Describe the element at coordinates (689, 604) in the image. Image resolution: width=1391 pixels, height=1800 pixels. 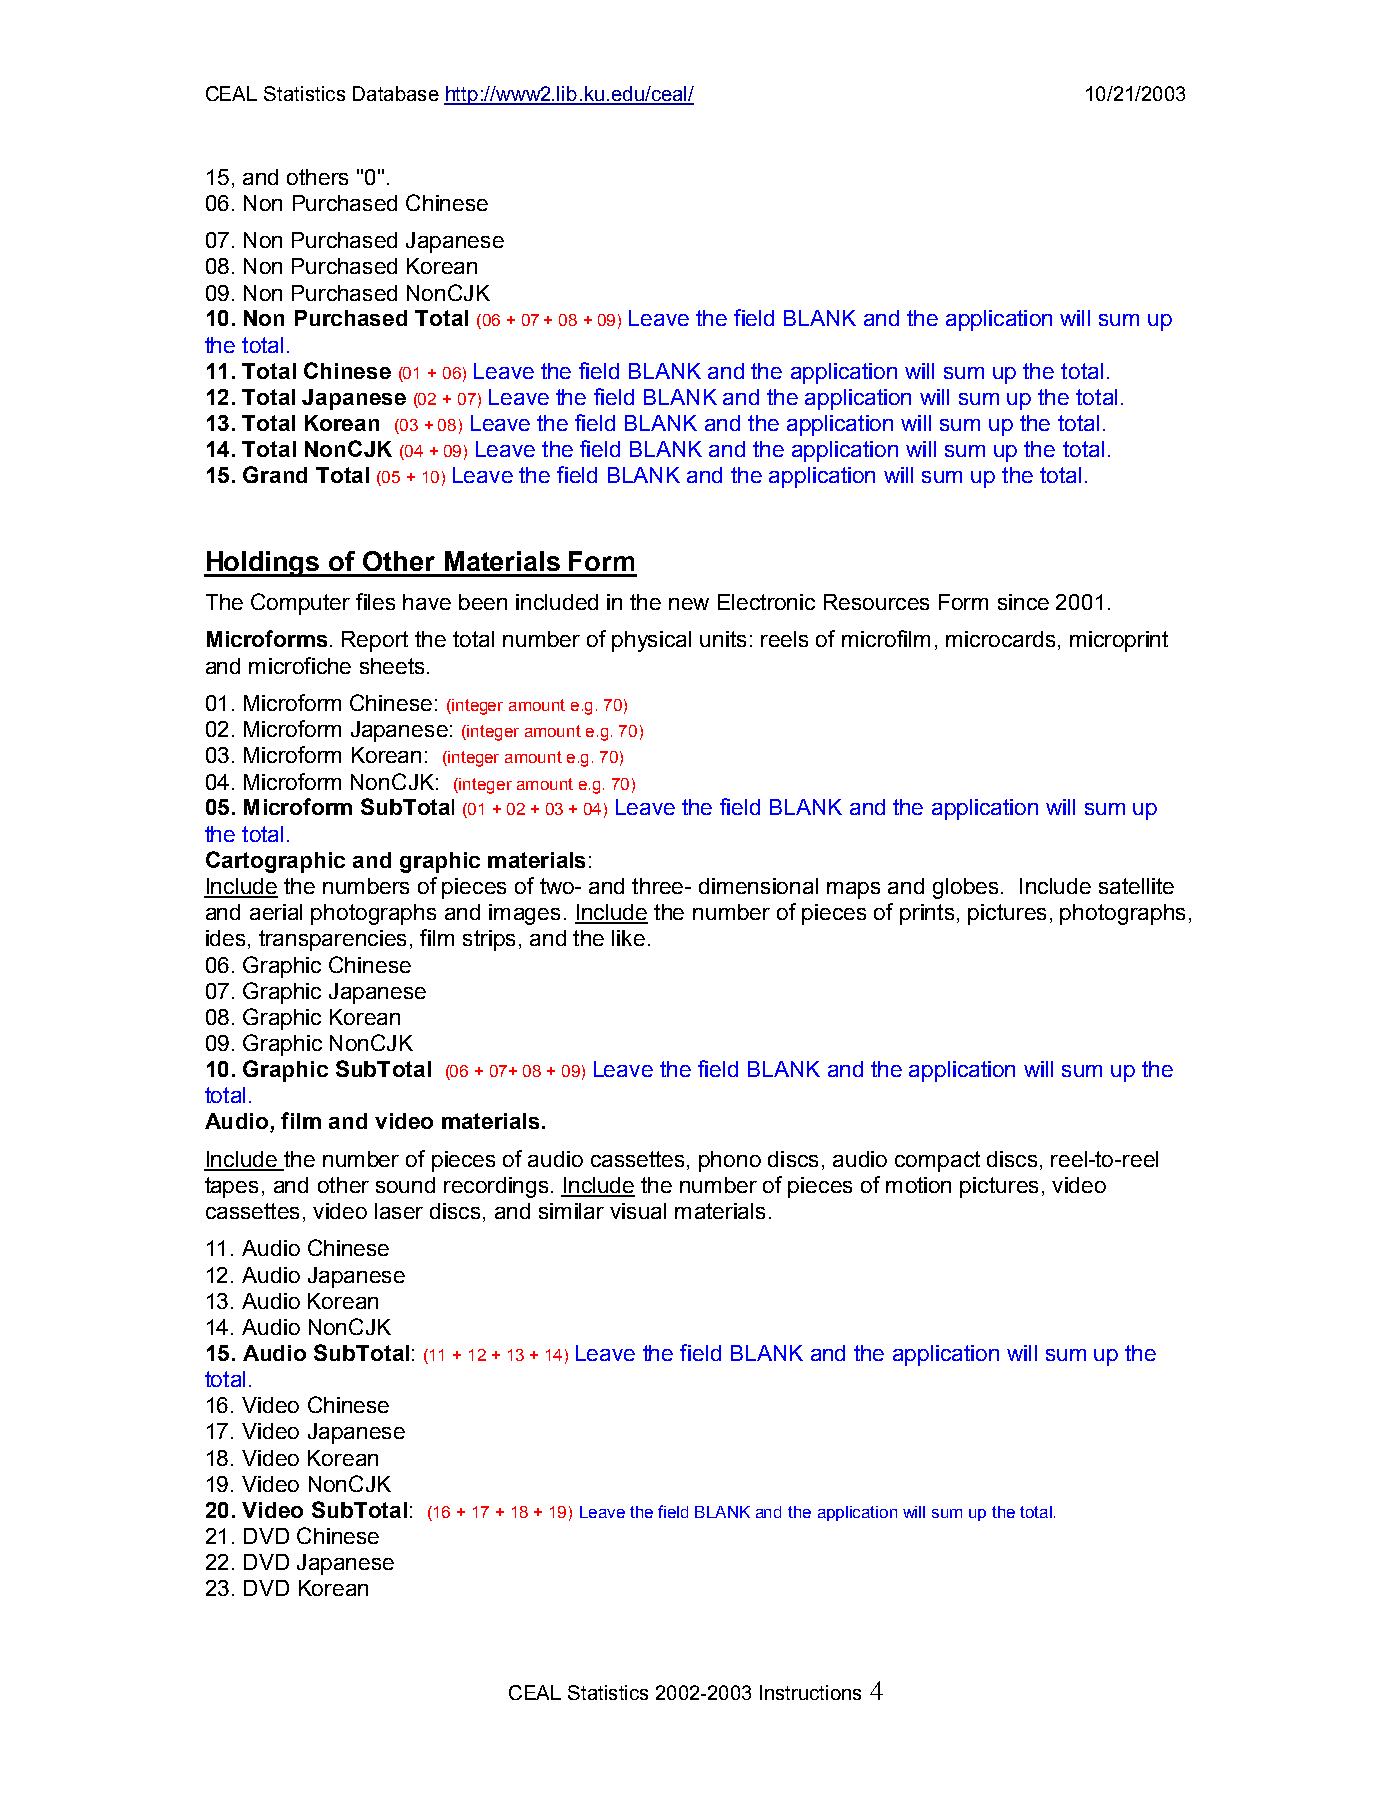
I see `new` at that location.
